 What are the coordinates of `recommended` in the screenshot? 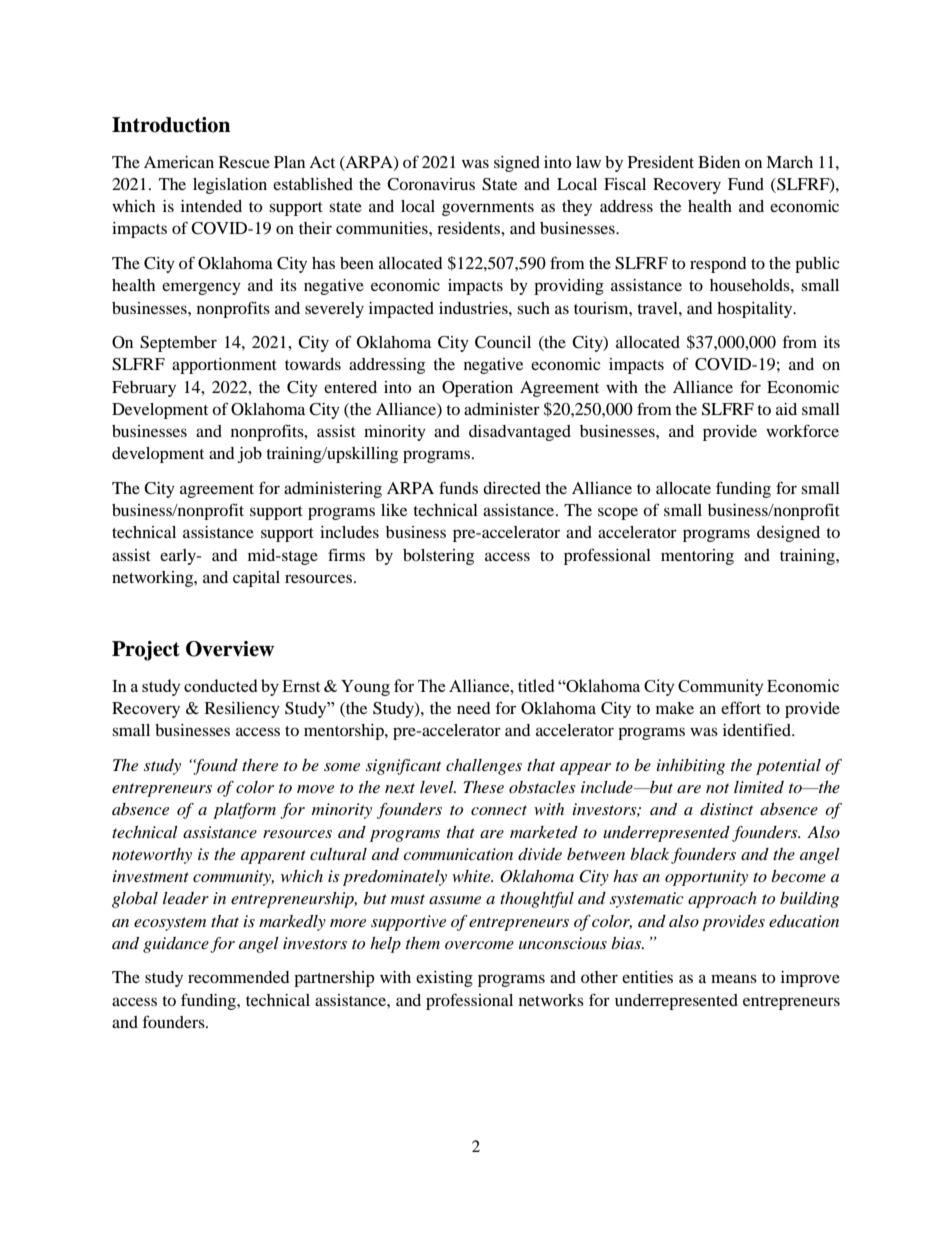 It's located at (239, 977).
